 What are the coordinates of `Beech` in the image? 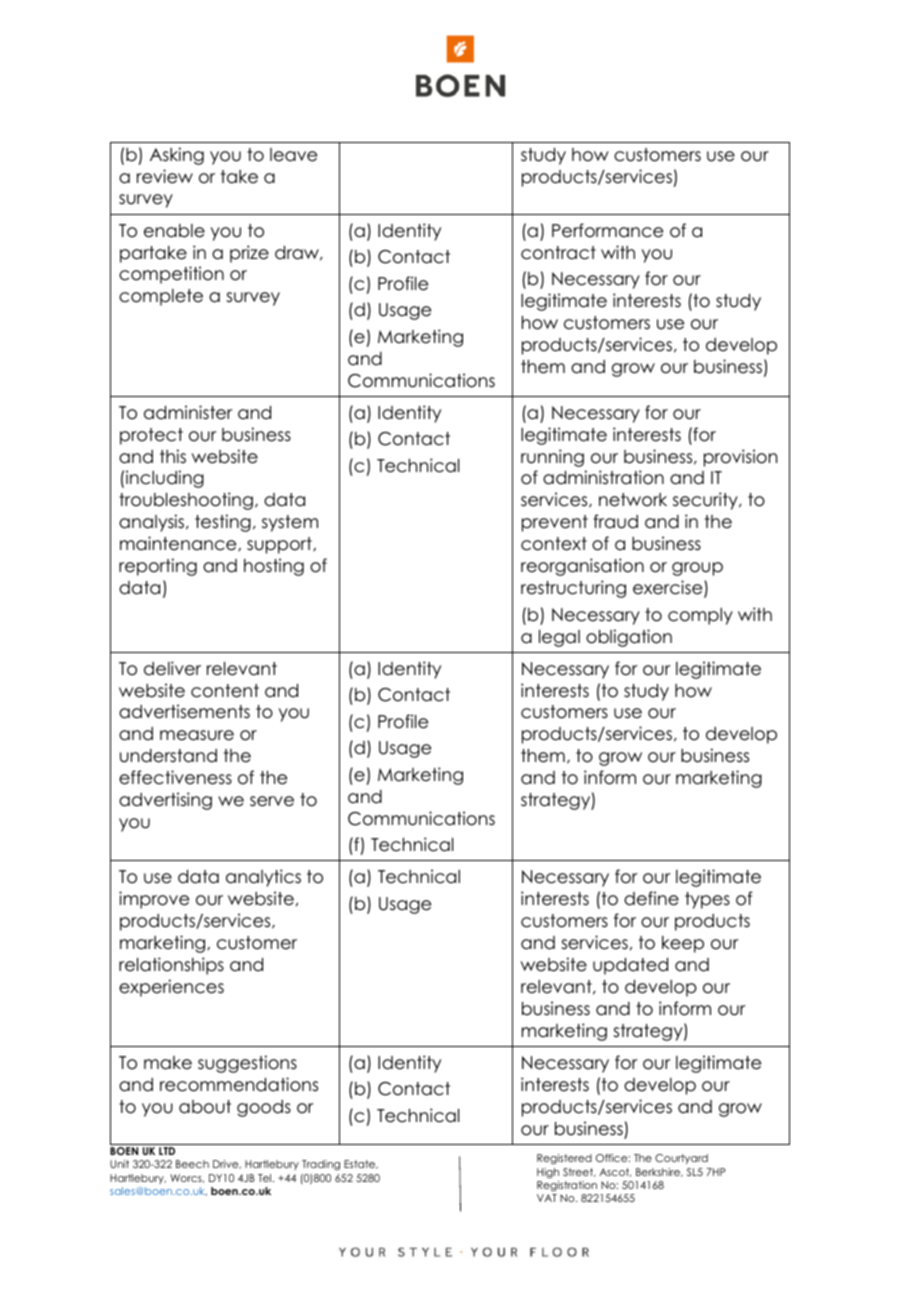 It's located at (192, 1164).
